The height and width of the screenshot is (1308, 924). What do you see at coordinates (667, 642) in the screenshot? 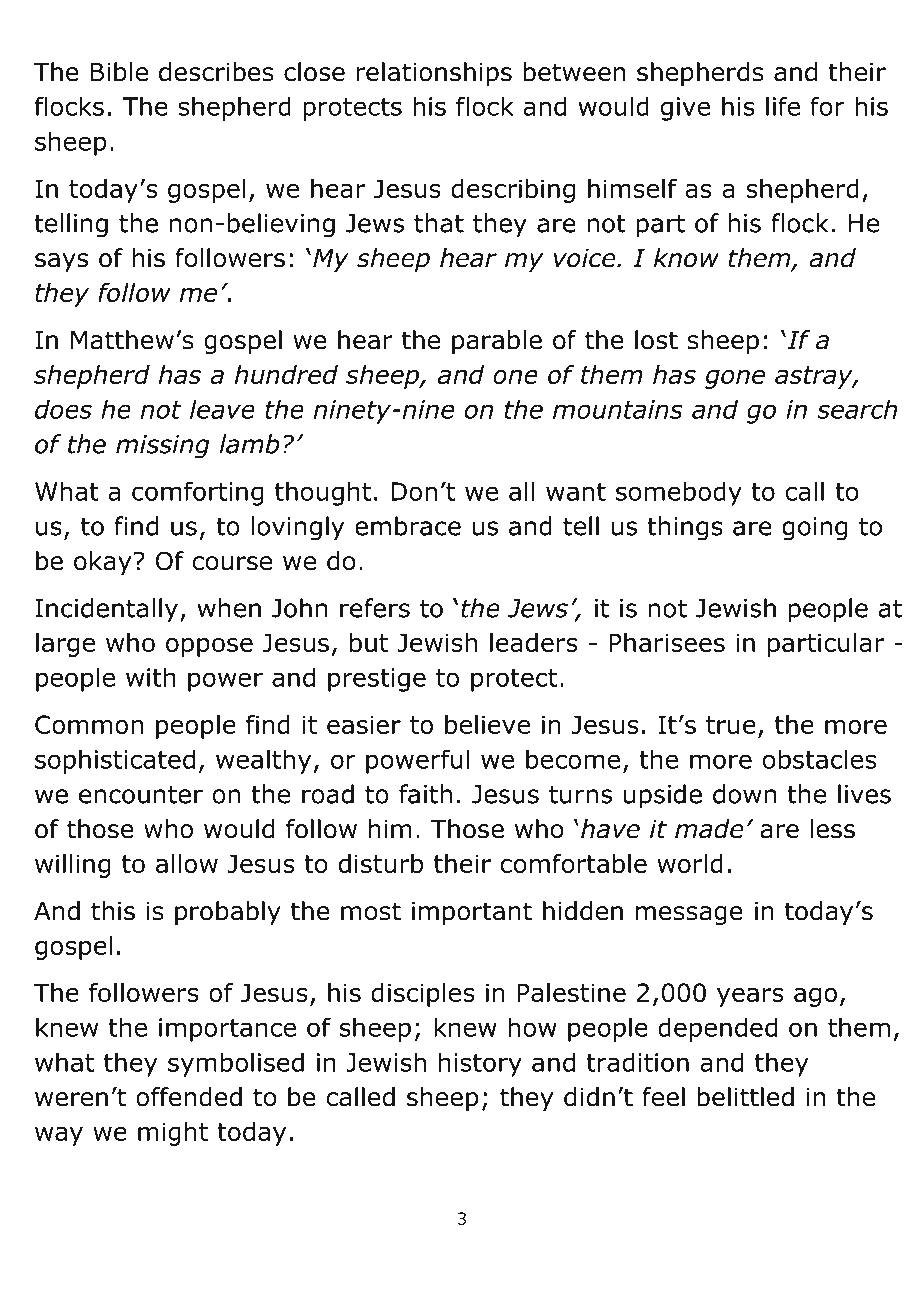
I see `Pharisees` at bounding box center [667, 642].
